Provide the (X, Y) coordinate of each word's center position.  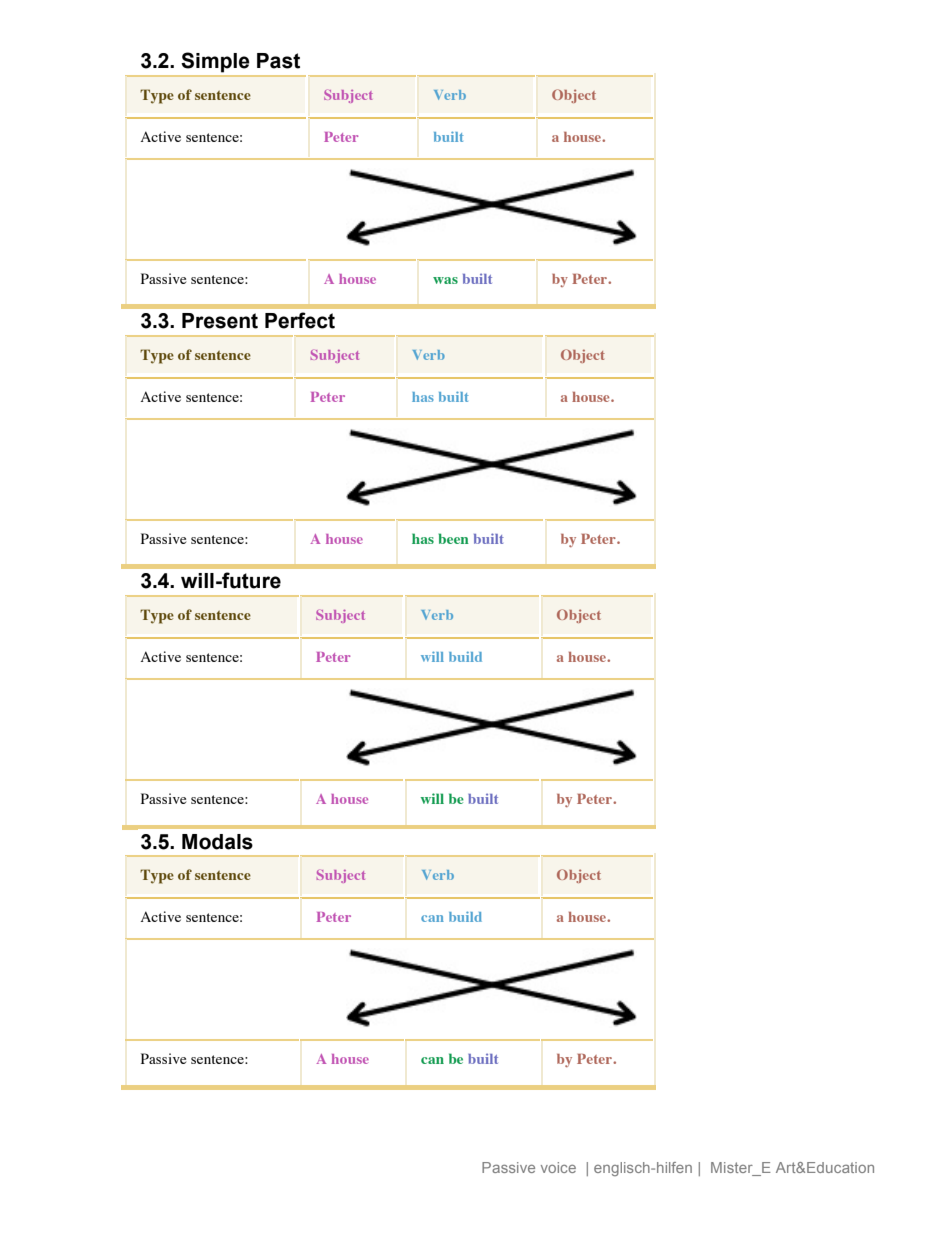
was (445, 280)
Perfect (300, 320)
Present (220, 321)
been (453, 538)
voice (558, 1167)
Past (278, 61)
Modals (217, 842)
